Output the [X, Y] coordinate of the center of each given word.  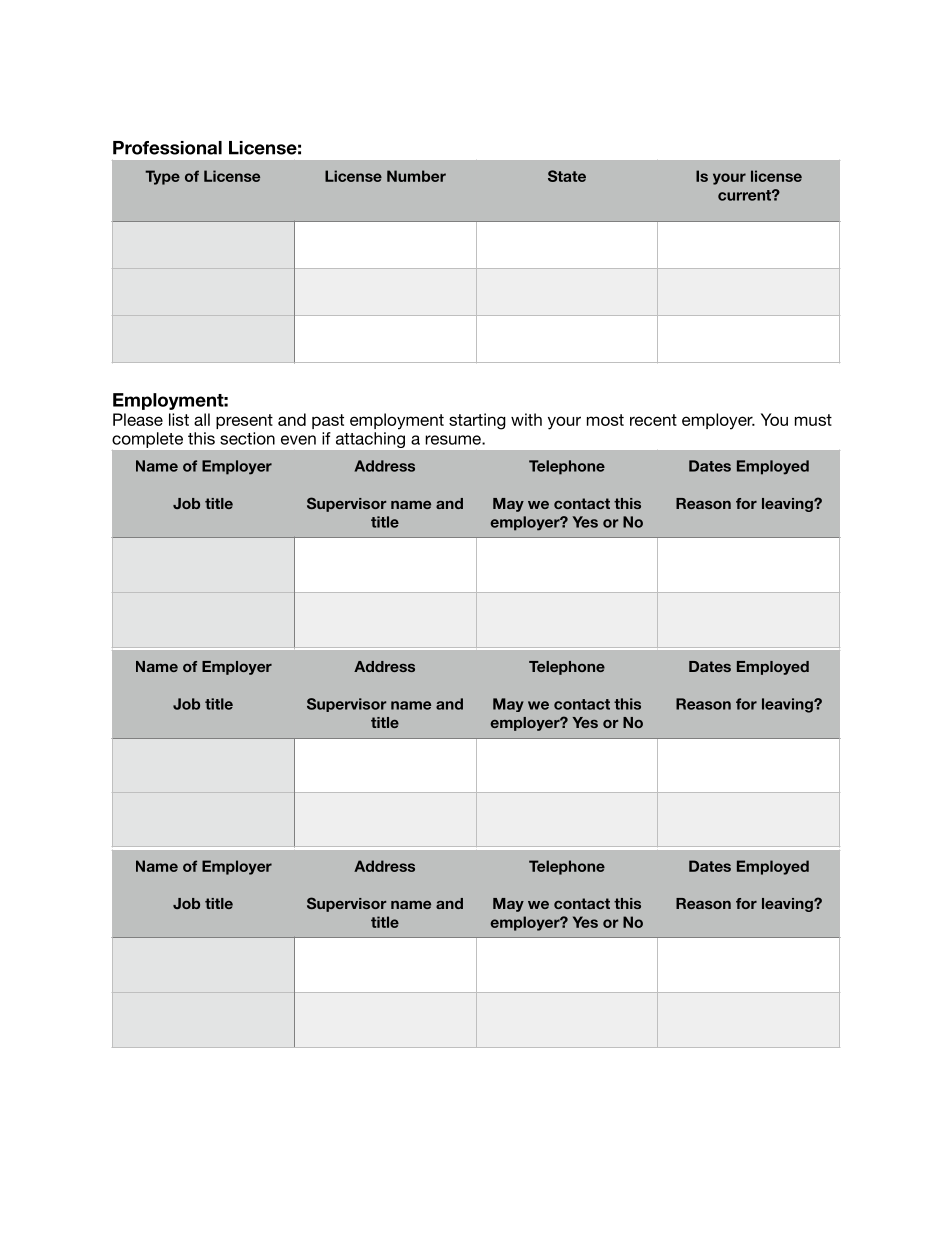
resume [454, 440]
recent [653, 420]
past [328, 421]
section [247, 438]
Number [416, 176]
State [567, 176]
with [526, 419]
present [244, 421]
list [179, 419]
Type [162, 177]
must [813, 420]
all [202, 419]
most [605, 420]
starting [477, 421]
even [298, 440]
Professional [167, 148]
